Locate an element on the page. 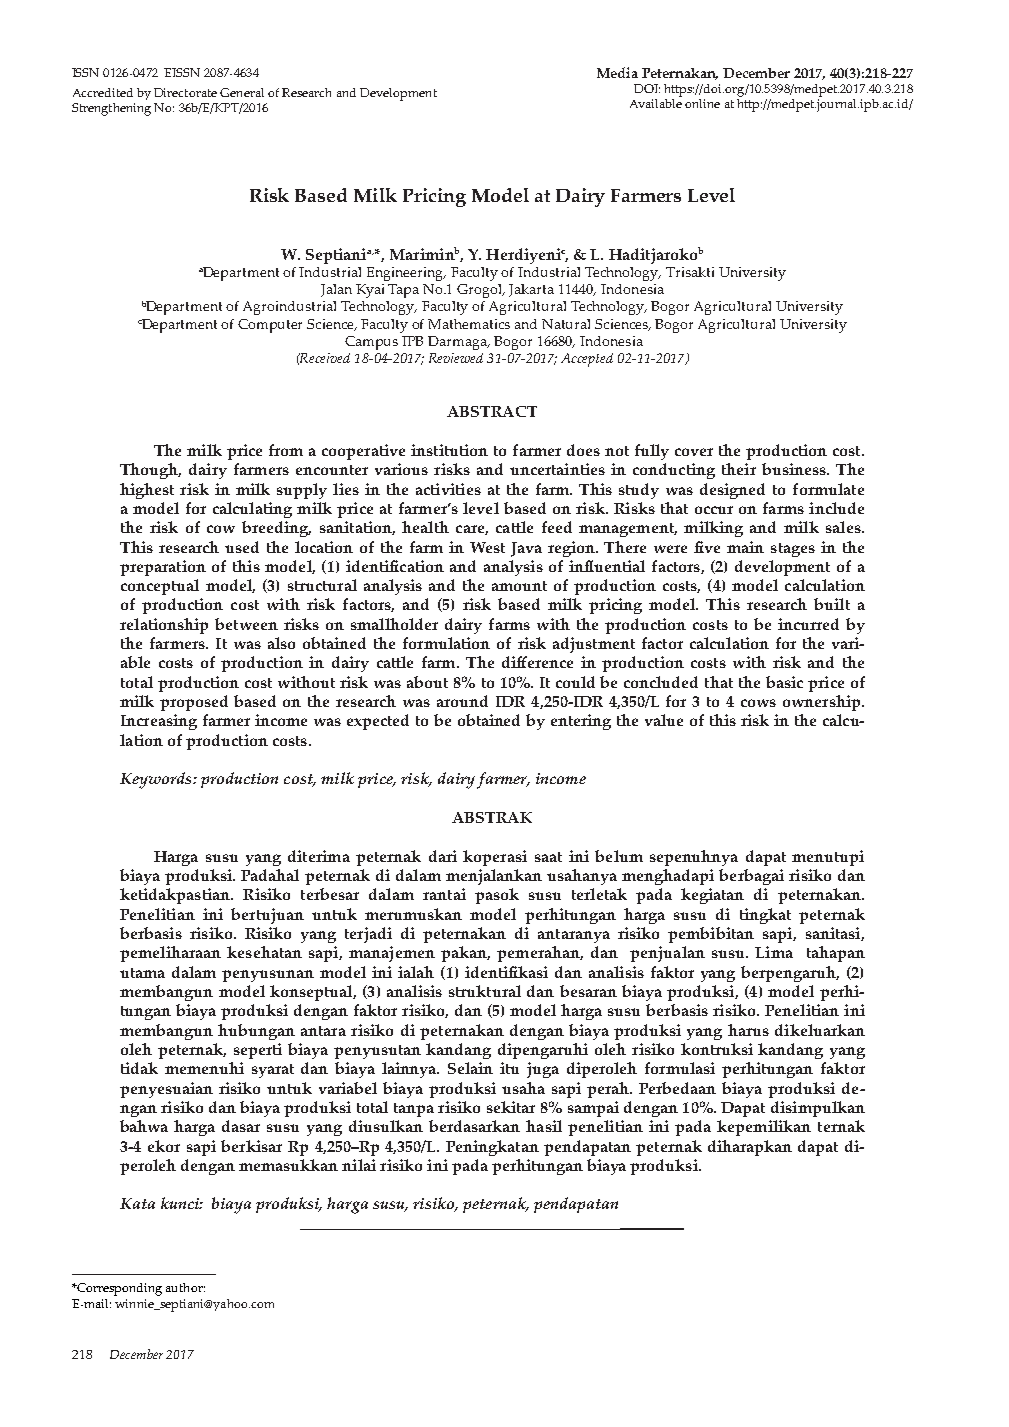 This document has height=1427, width=1009. online is located at coordinates (702, 103).
